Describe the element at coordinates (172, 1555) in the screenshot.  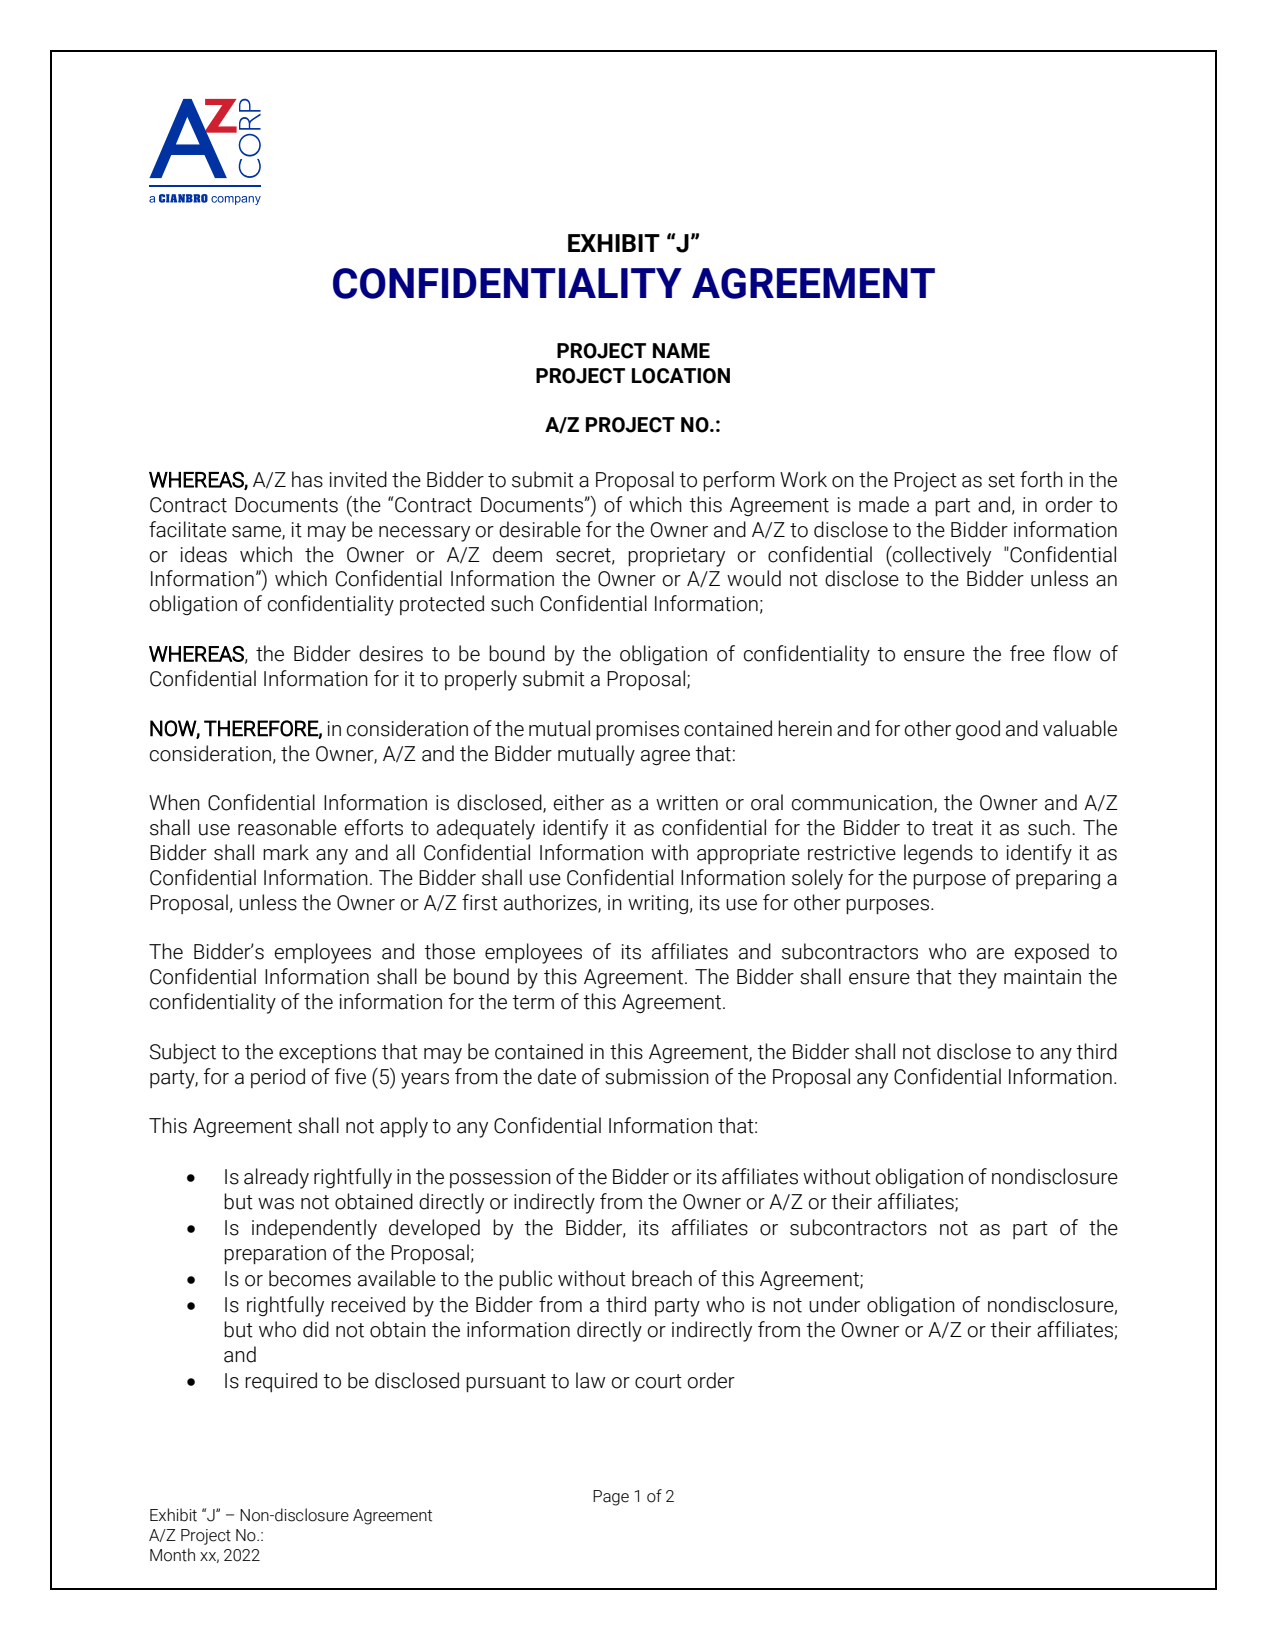
I see `Month` at that location.
